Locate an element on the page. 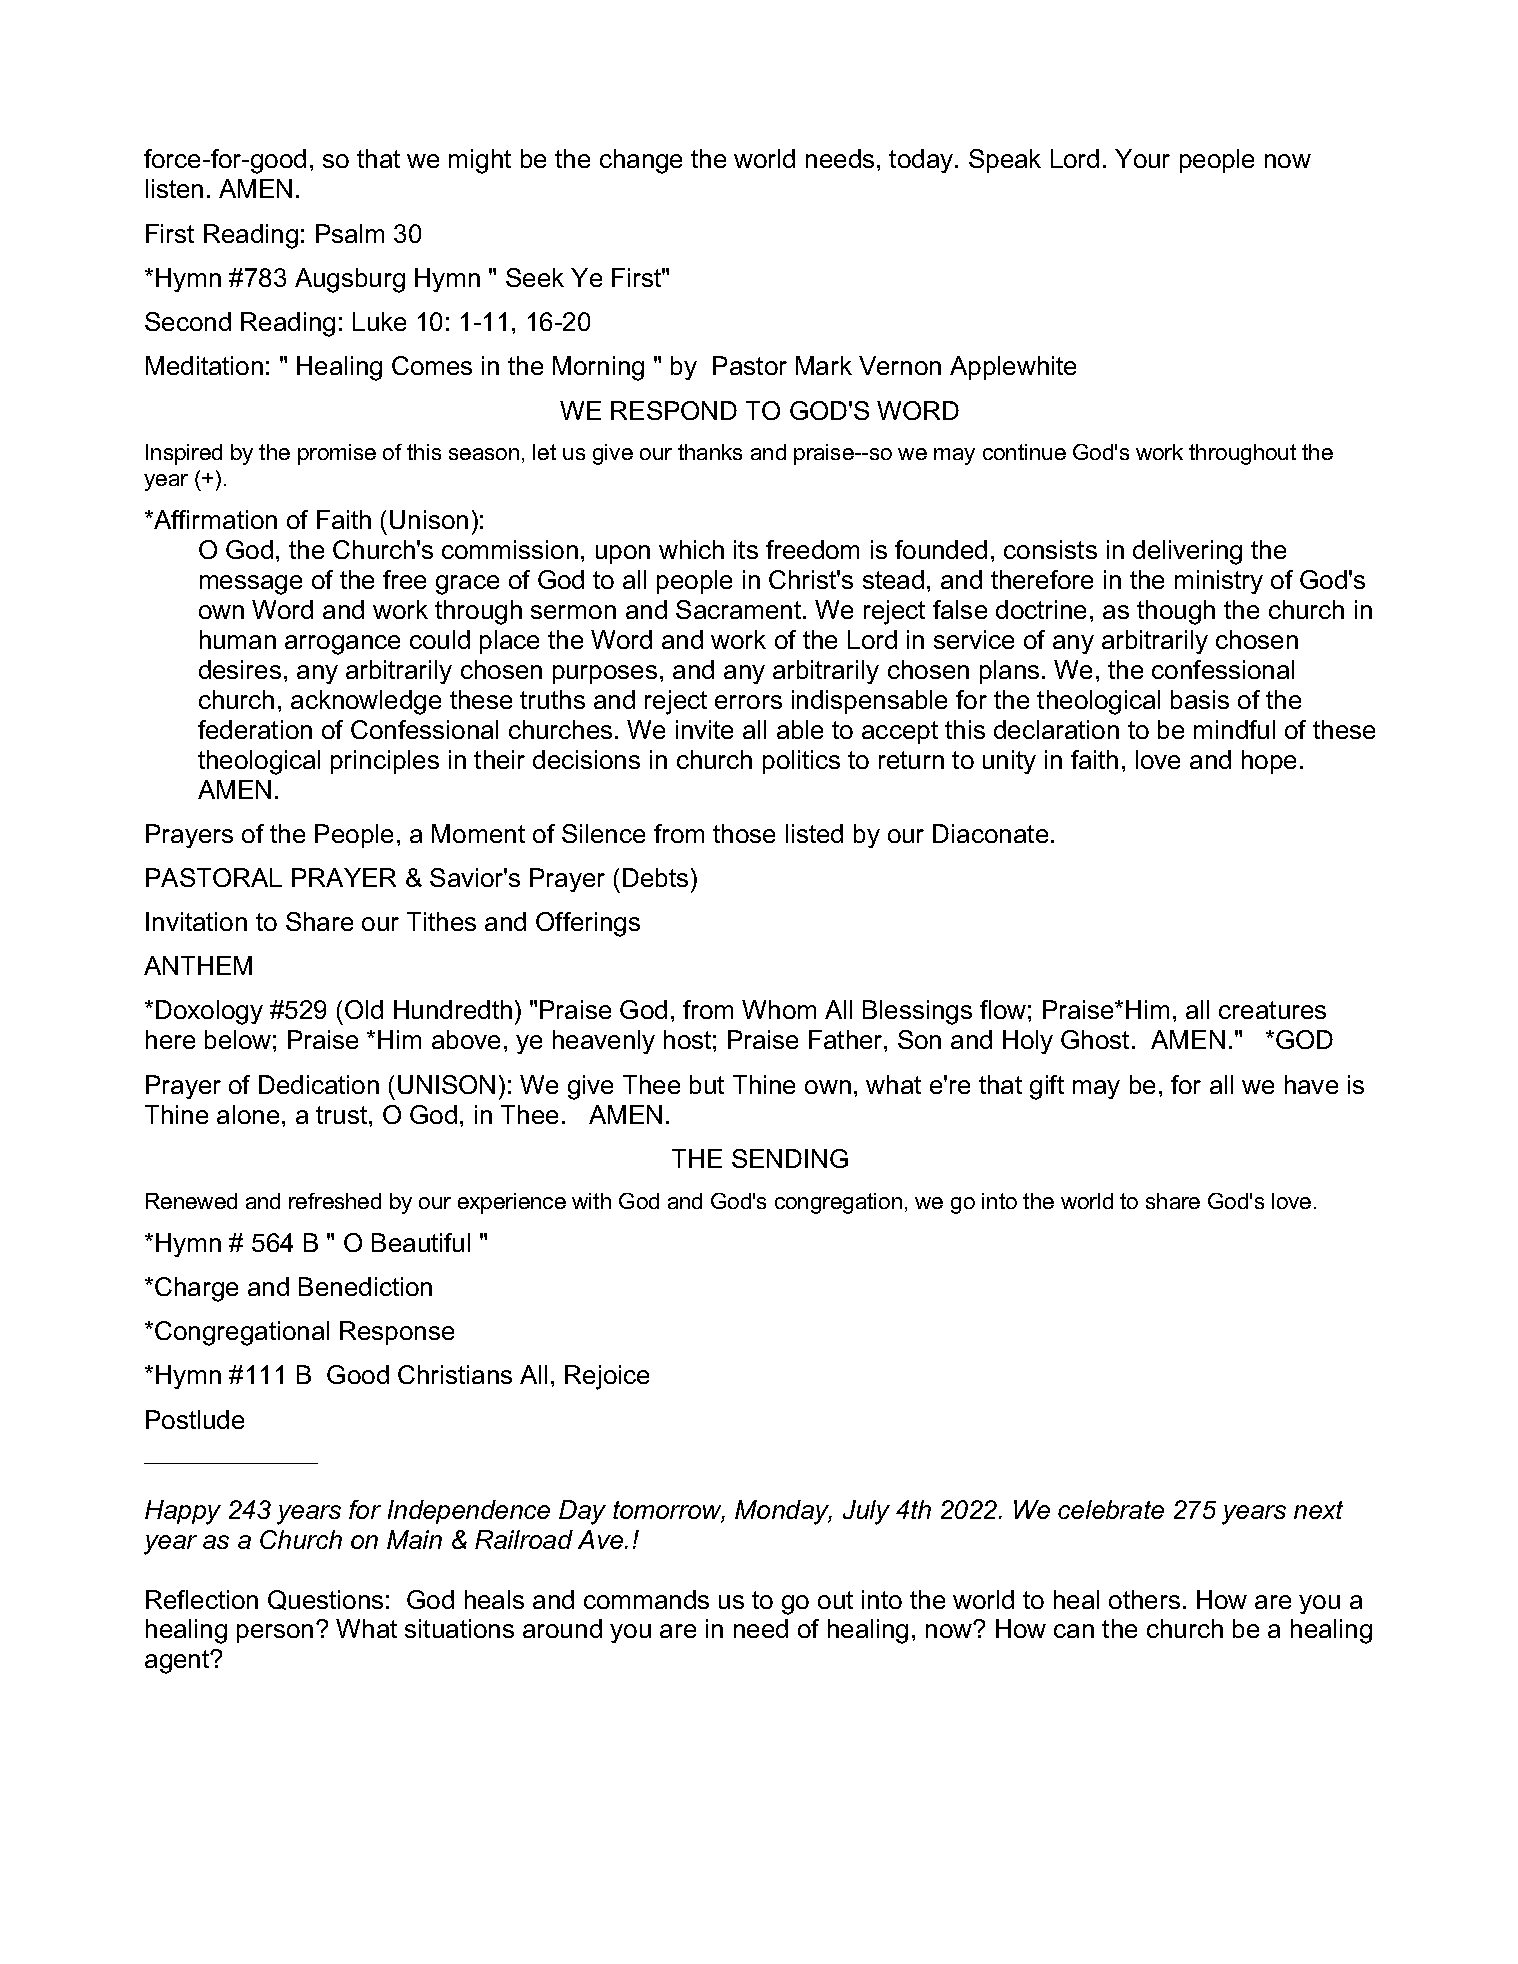 This document has height=1964, width=1518. commands is located at coordinates (646, 1599).
